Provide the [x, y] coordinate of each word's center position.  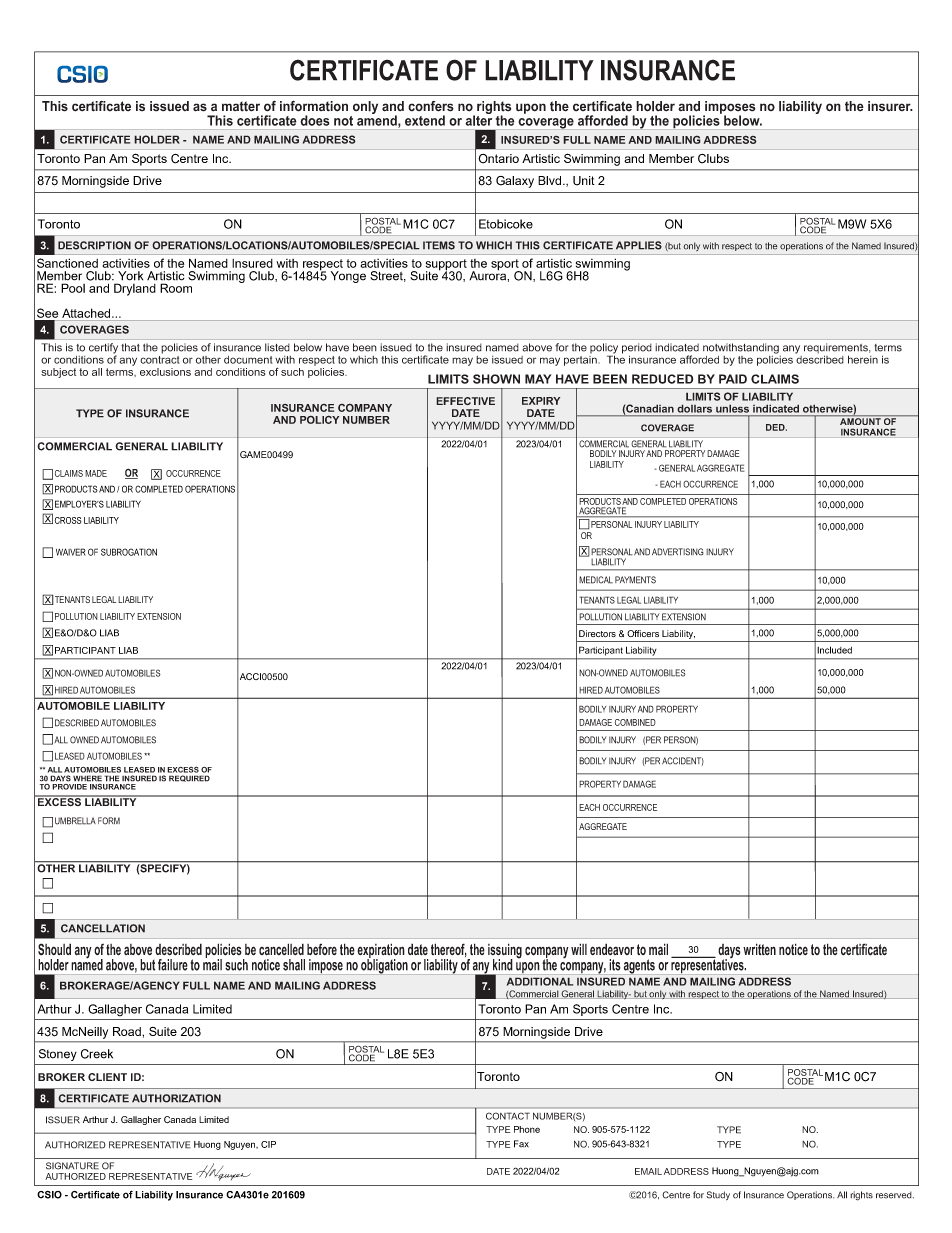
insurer [890, 106]
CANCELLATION [103, 928]
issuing [505, 952]
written [759, 949]
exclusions [165, 372]
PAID [733, 379]
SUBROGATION [129, 552]
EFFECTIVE [465, 401]
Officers [643, 633]
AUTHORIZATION [176, 1098]
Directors [597, 633]
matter [241, 106]
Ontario [498, 159]
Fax [521, 1144]
